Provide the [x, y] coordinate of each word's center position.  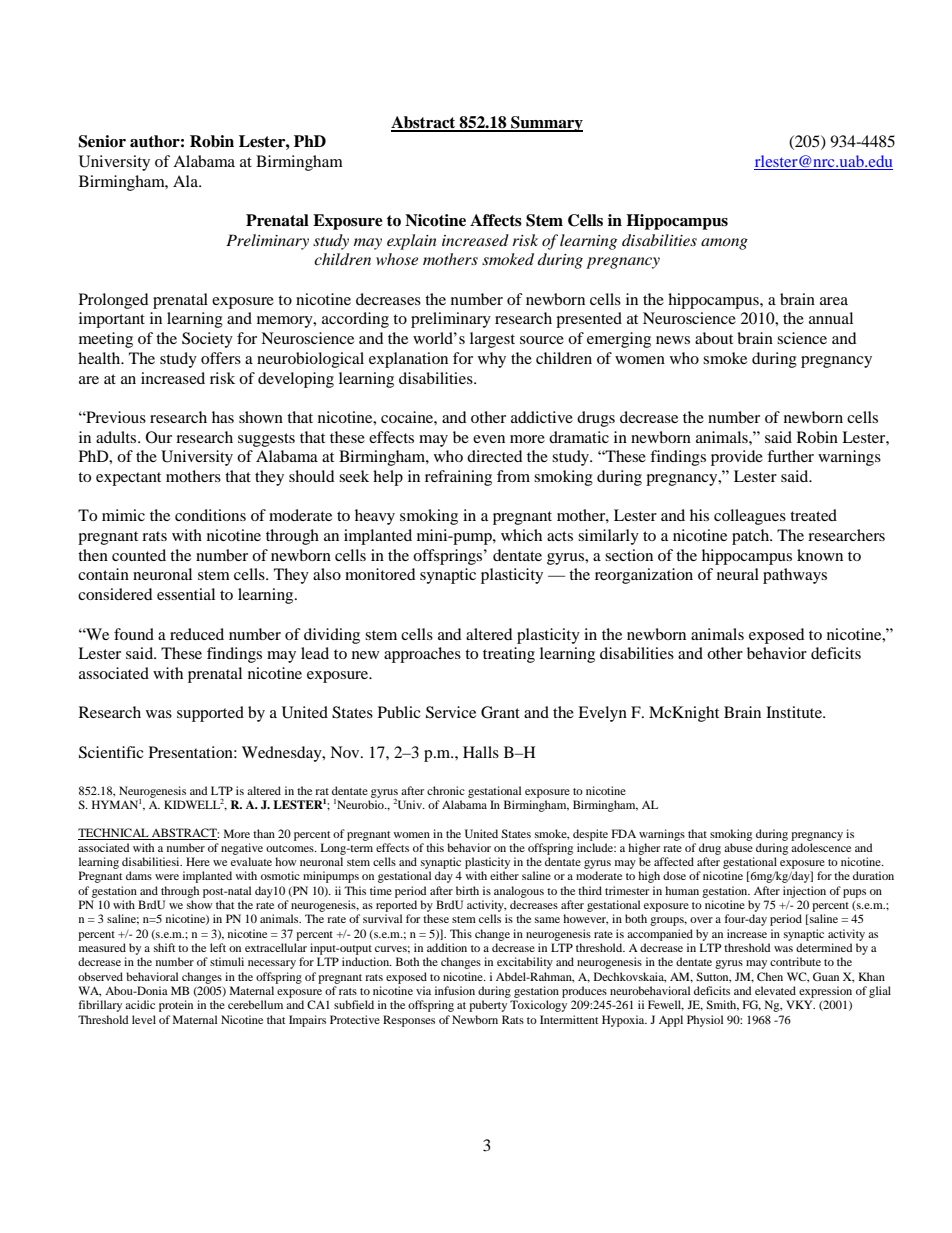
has [223, 417]
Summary [546, 124]
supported [210, 714]
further [790, 456]
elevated [775, 990]
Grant [500, 712]
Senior [102, 141]
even [489, 439]
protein [176, 1006]
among [724, 244]
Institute [795, 712]
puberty [488, 1006]
